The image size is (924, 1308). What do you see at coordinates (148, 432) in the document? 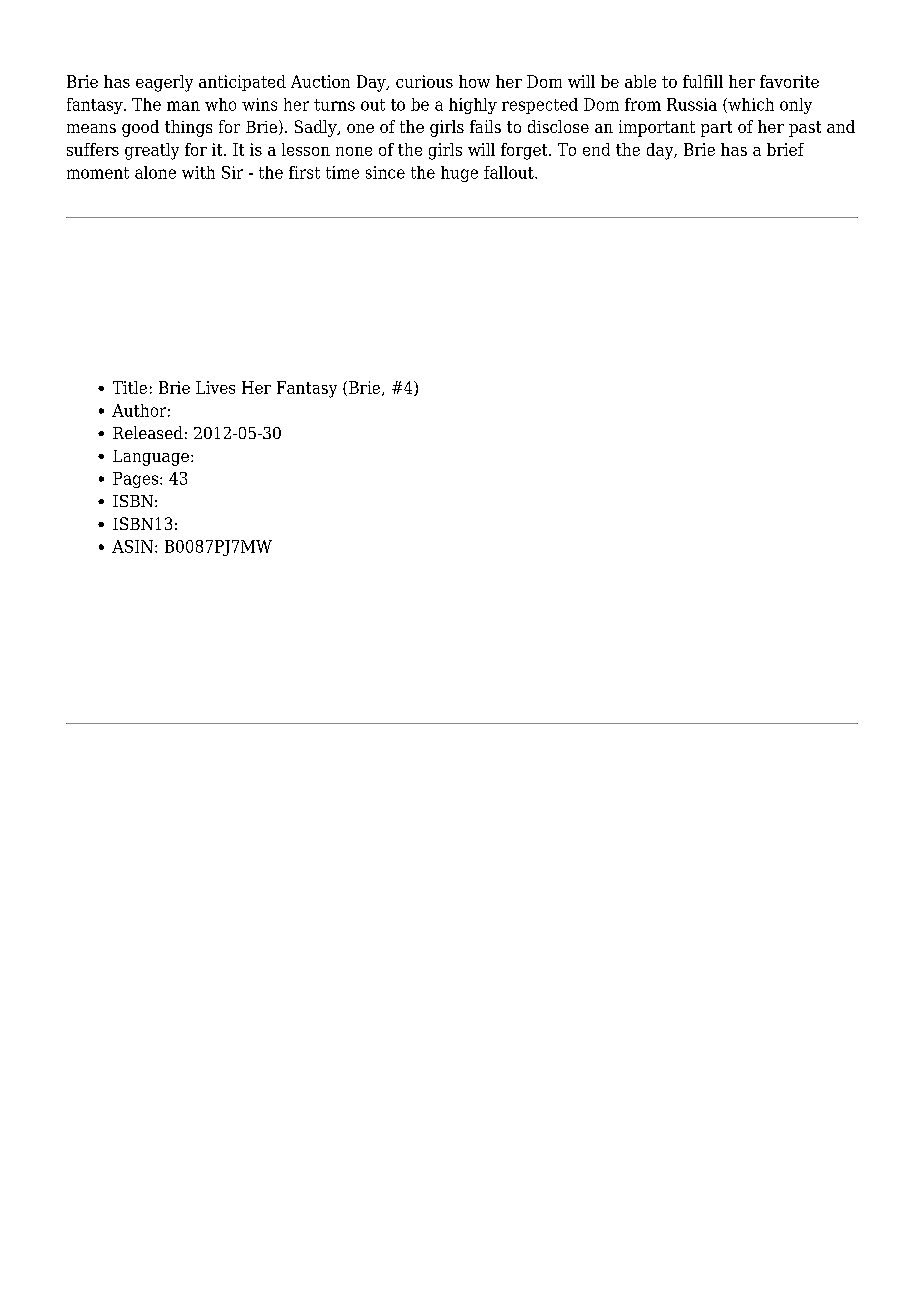
I see `Released` at bounding box center [148, 432].
